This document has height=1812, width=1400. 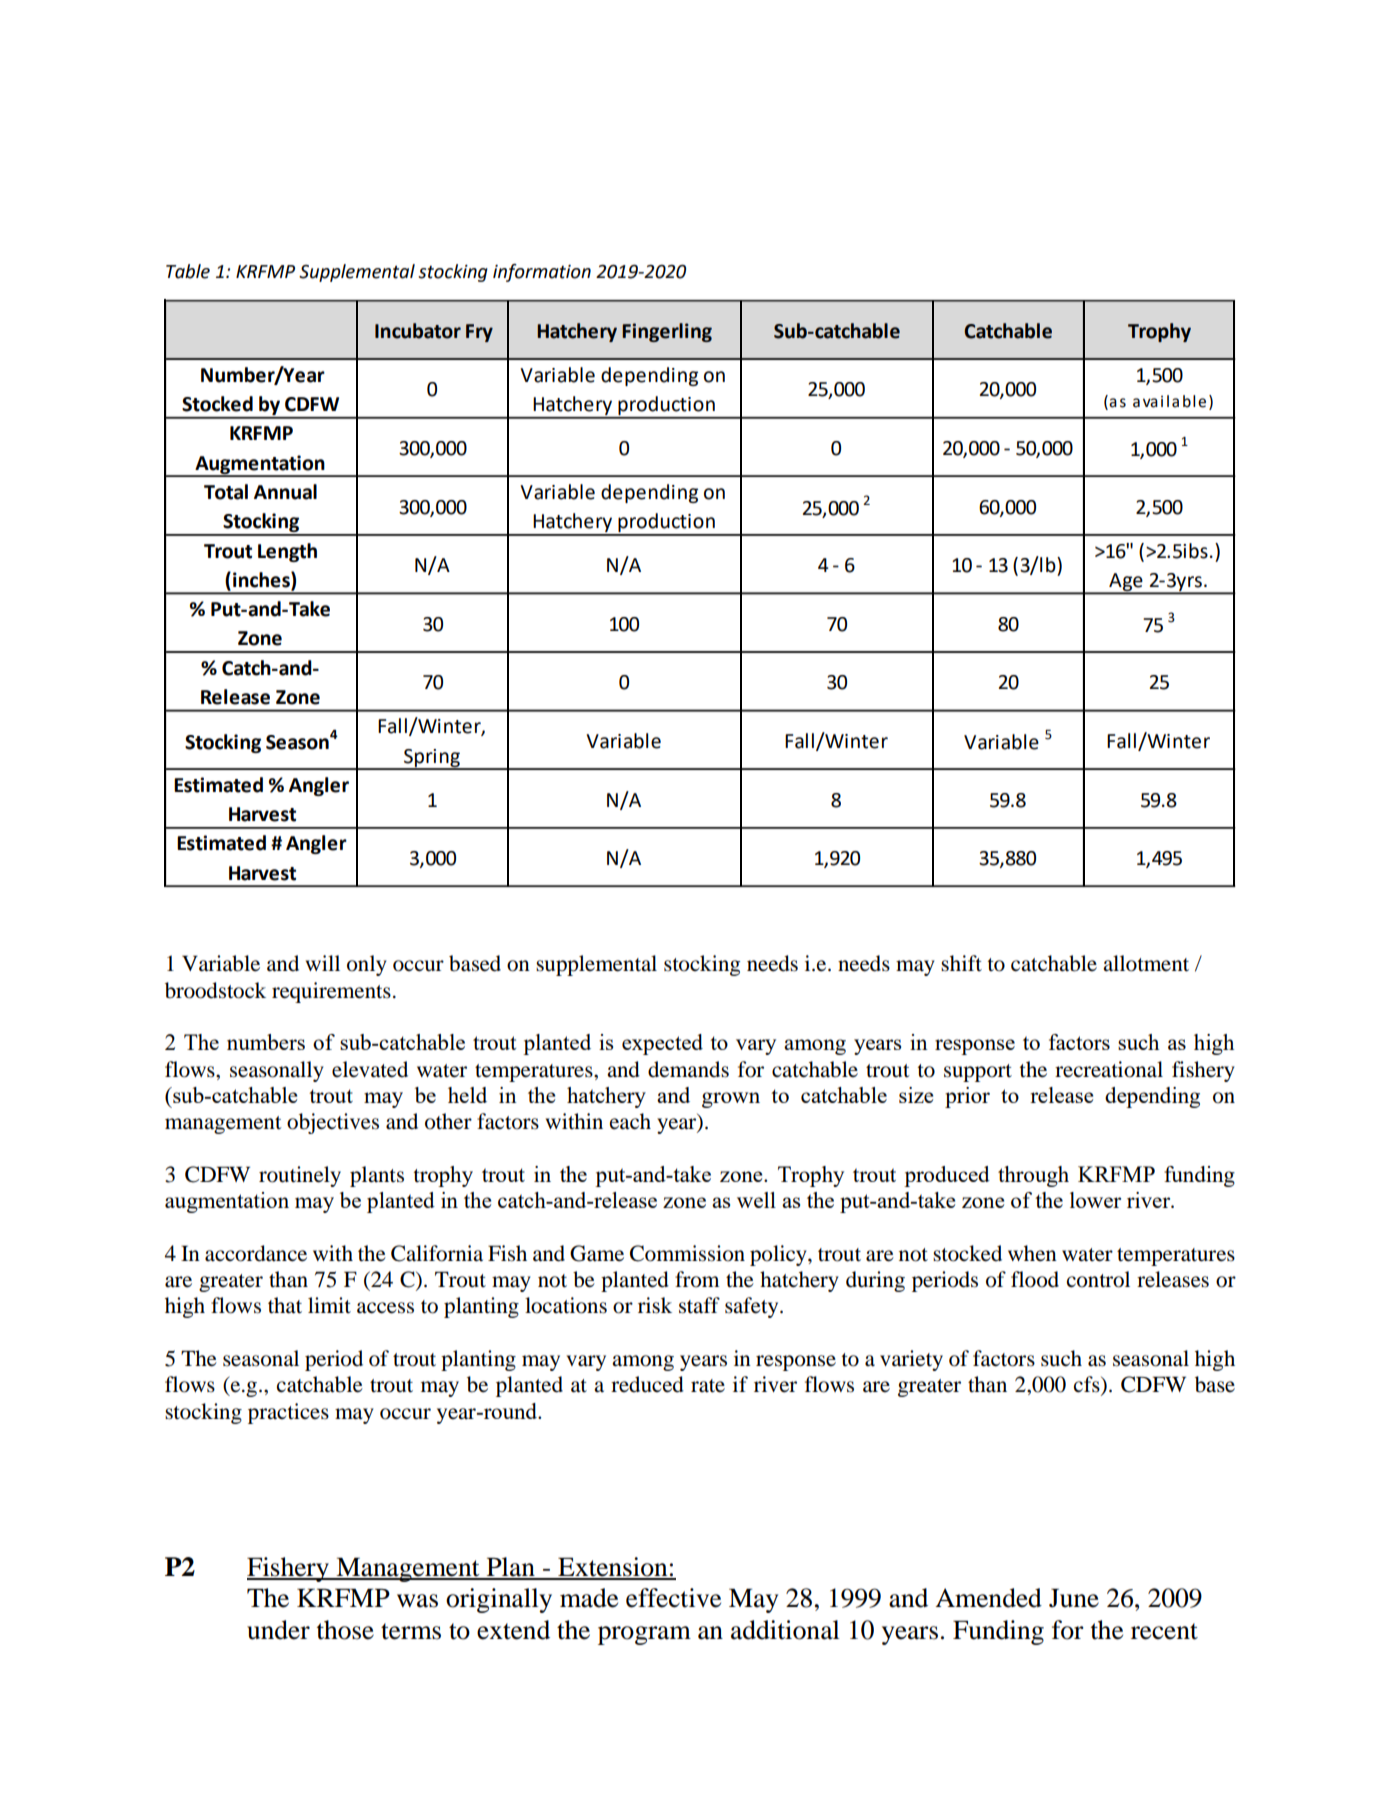 I want to click on Incubator, so click(x=418, y=331).
